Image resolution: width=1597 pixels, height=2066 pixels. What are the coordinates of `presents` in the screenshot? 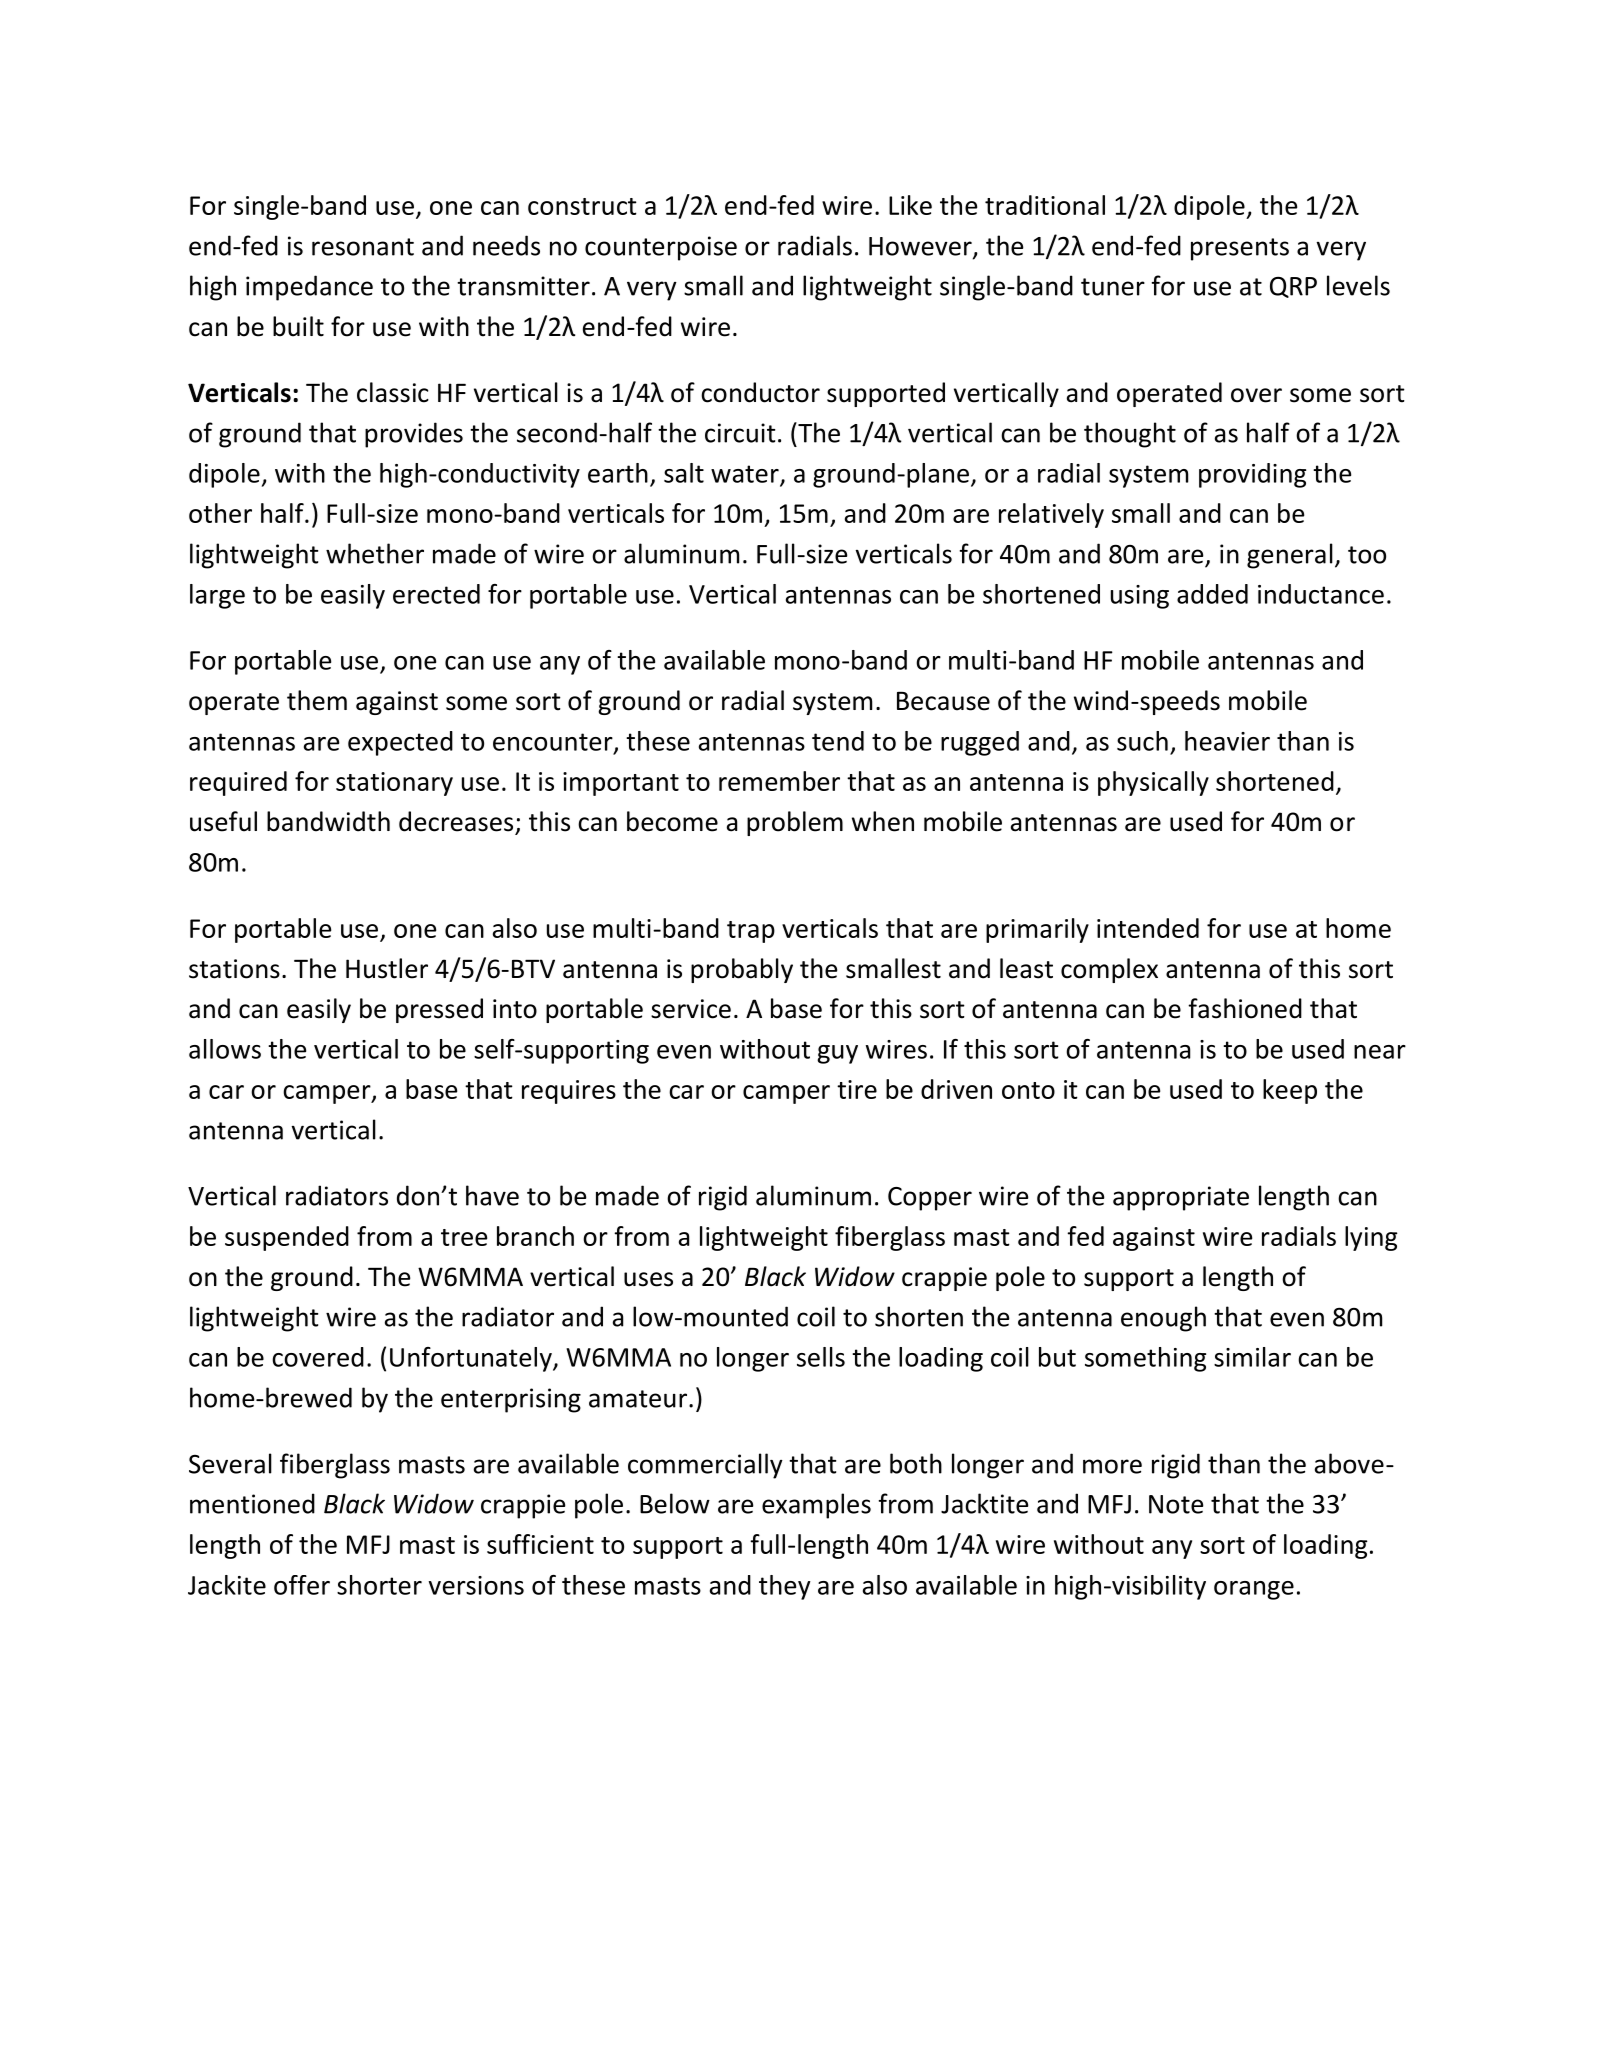 It's located at (1240, 249).
